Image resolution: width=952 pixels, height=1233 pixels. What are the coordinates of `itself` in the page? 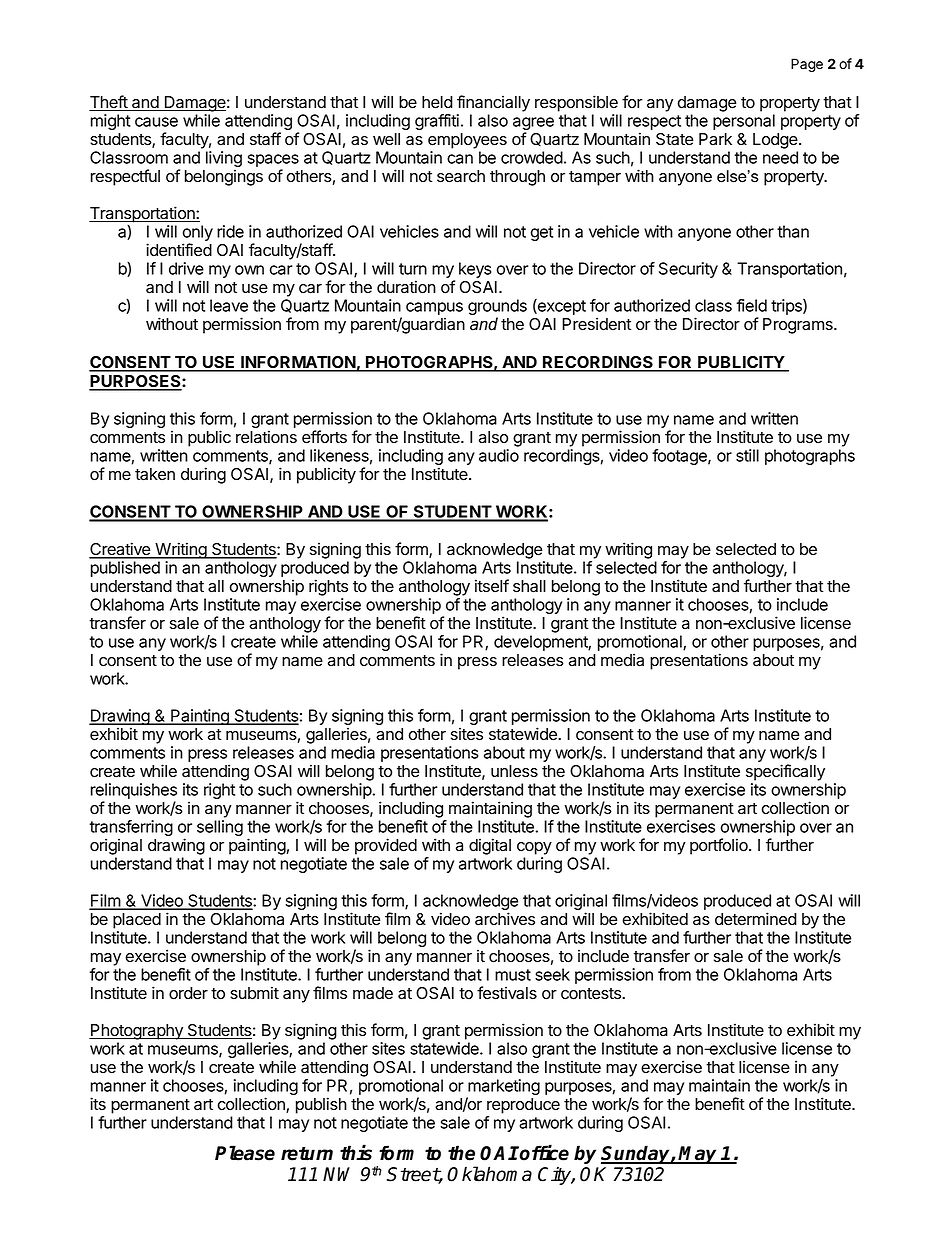 It's located at (492, 586).
